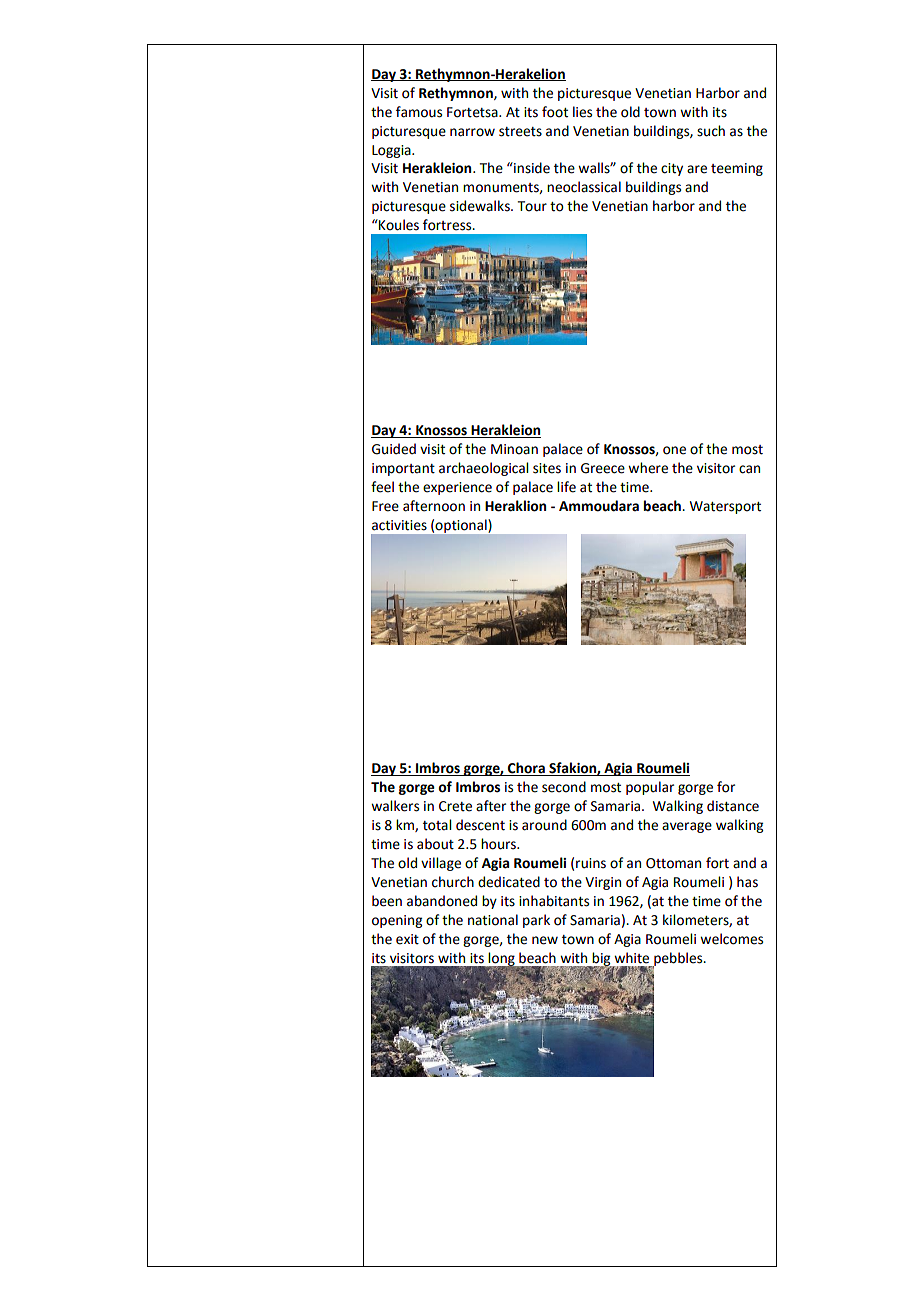  What do you see at coordinates (650, 788) in the screenshot?
I see `popular` at bounding box center [650, 788].
